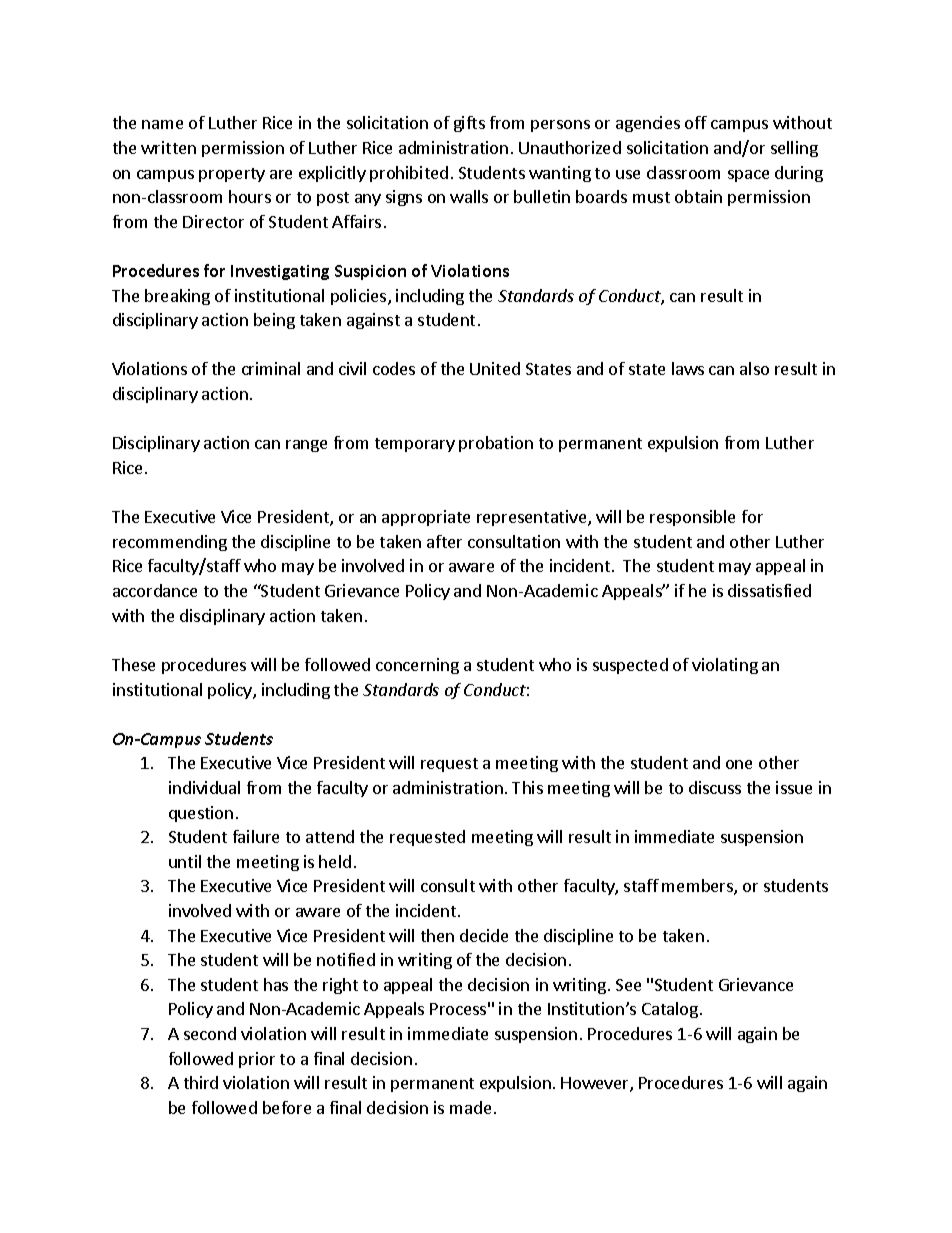  What do you see at coordinates (469, 124) in the image?
I see `gifts` at bounding box center [469, 124].
